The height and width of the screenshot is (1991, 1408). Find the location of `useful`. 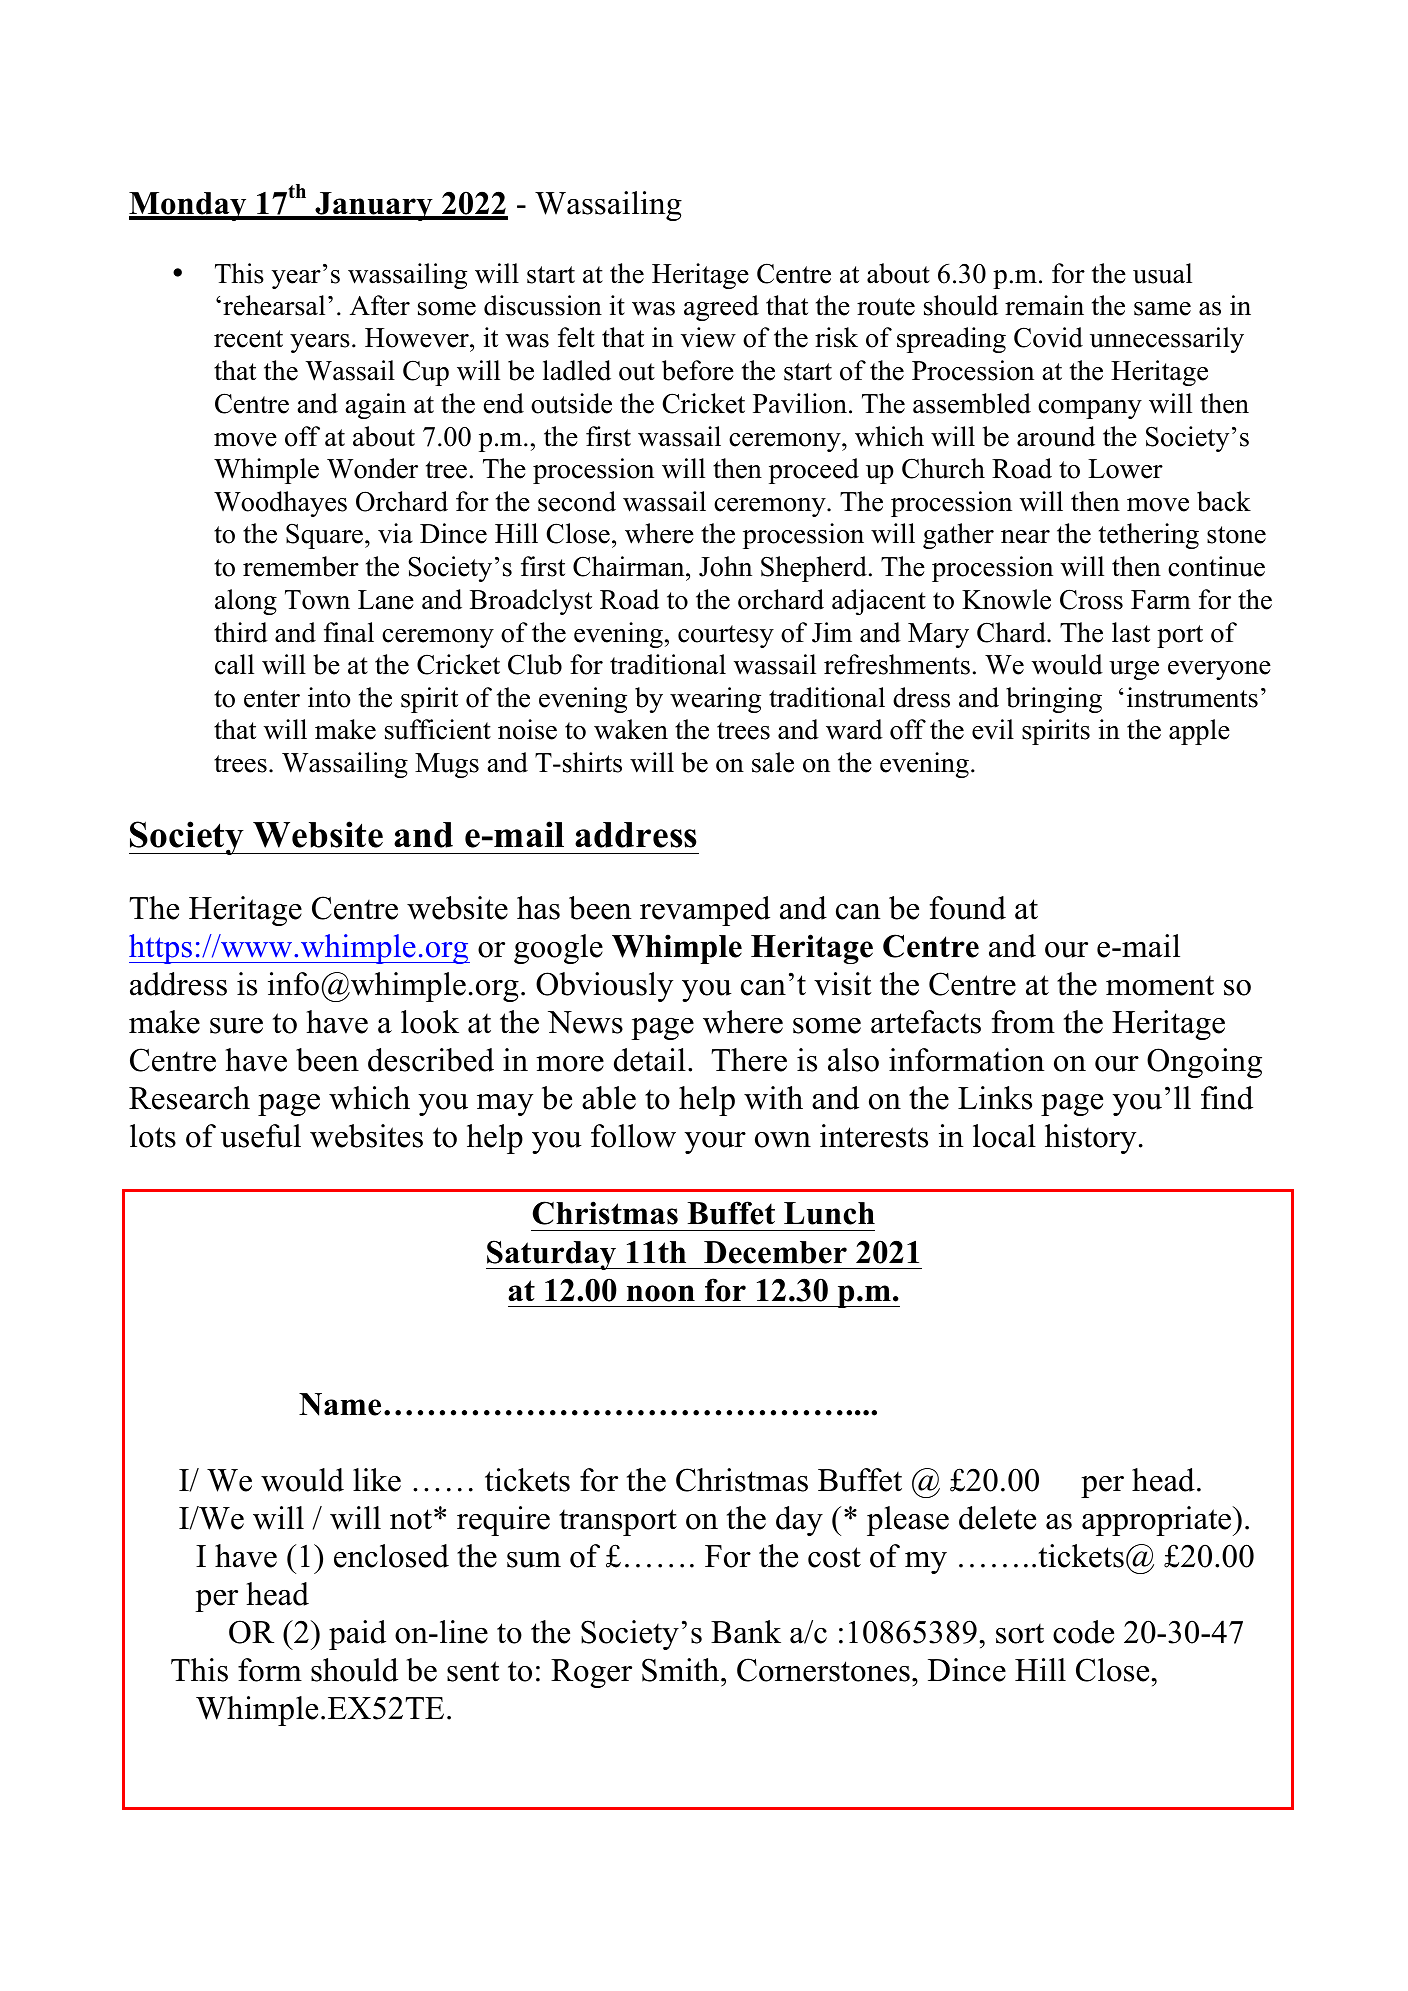

useful is located at coordinates (261, 1136).
